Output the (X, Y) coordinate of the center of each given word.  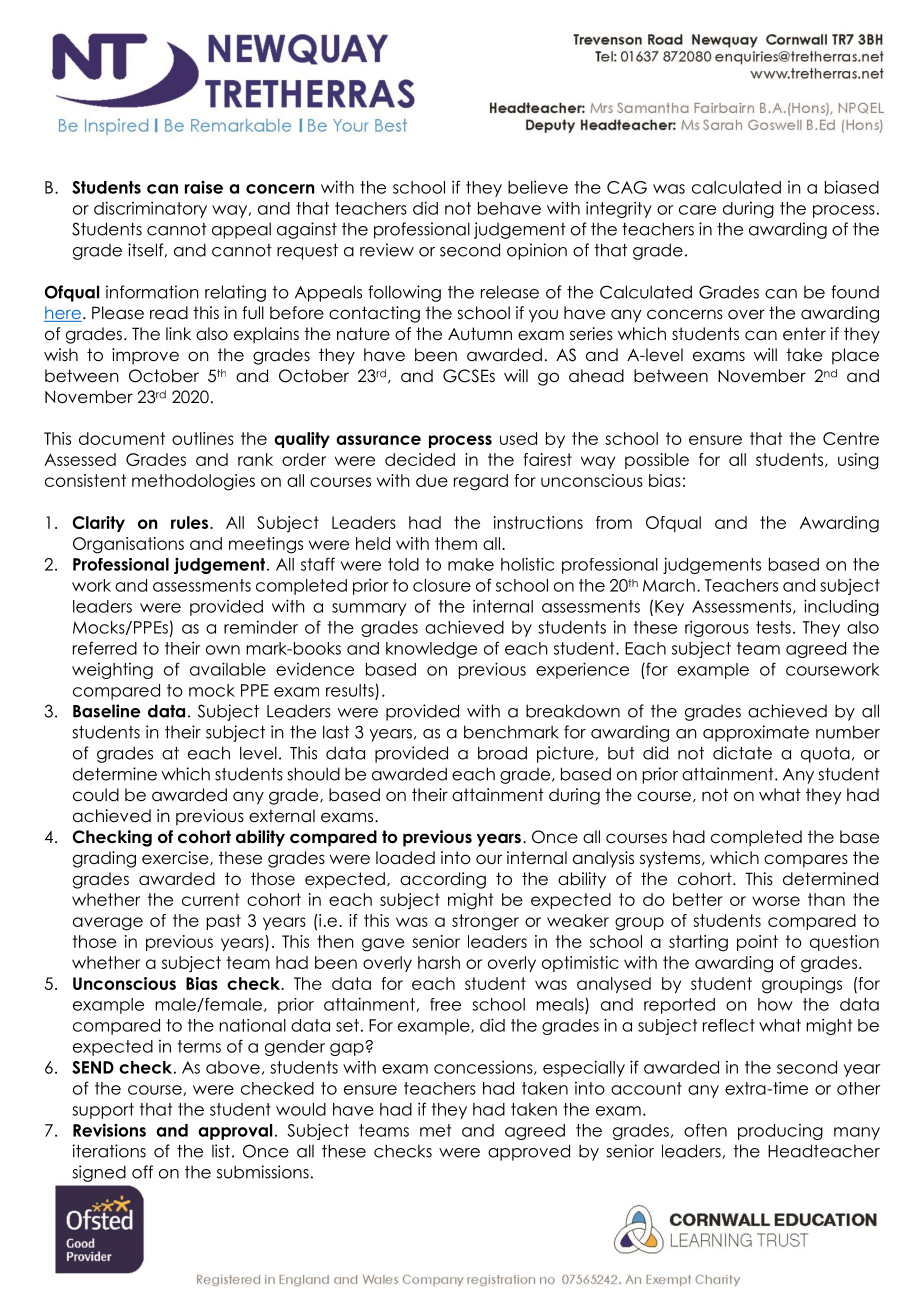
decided (420, 459)
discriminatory (150, 209)
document (122, 438)
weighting (112, 671)
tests (773, 627)
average (108, 924)
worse (776, 901)
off (142, 1172)
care (697, 210)
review (387, 250)
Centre (851, 438)
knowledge (431, 650)
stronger (485, 922)
